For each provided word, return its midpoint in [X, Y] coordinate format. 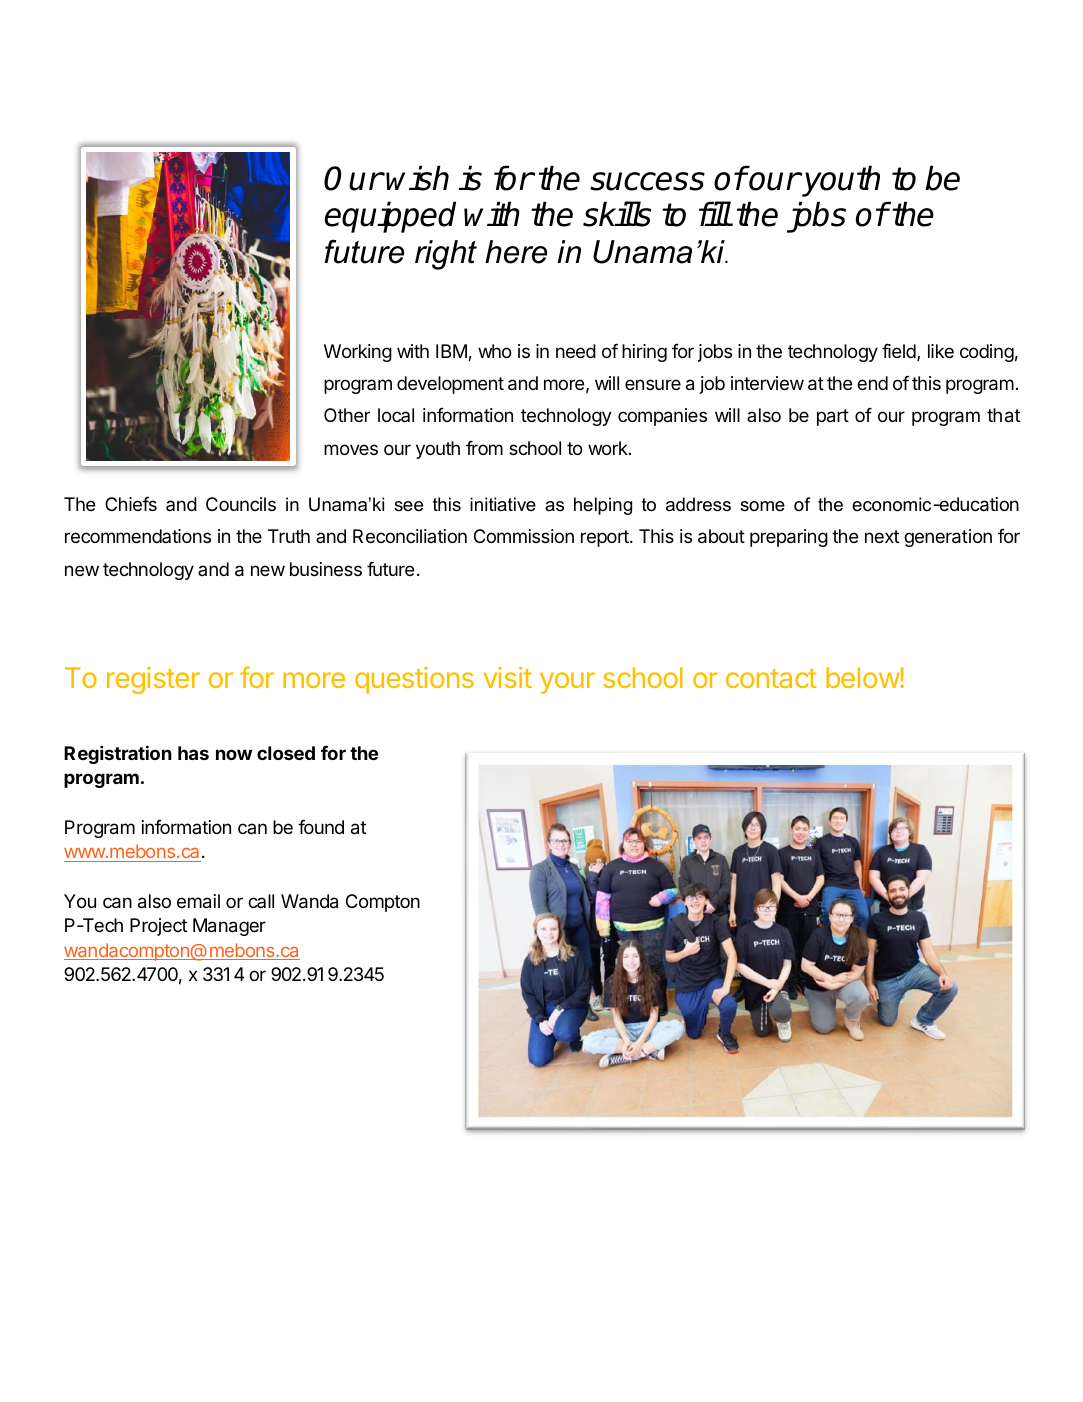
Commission [524, 536]
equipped [390, 217]
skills [617, 214]
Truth [289, 536]
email [198, 901]
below [863, 677]
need [576, 351]
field [900, 352]
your [567, 683]
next [882, 536]
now [234, 754]
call [261, 901]
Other [347, 415]
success [647, 181]
